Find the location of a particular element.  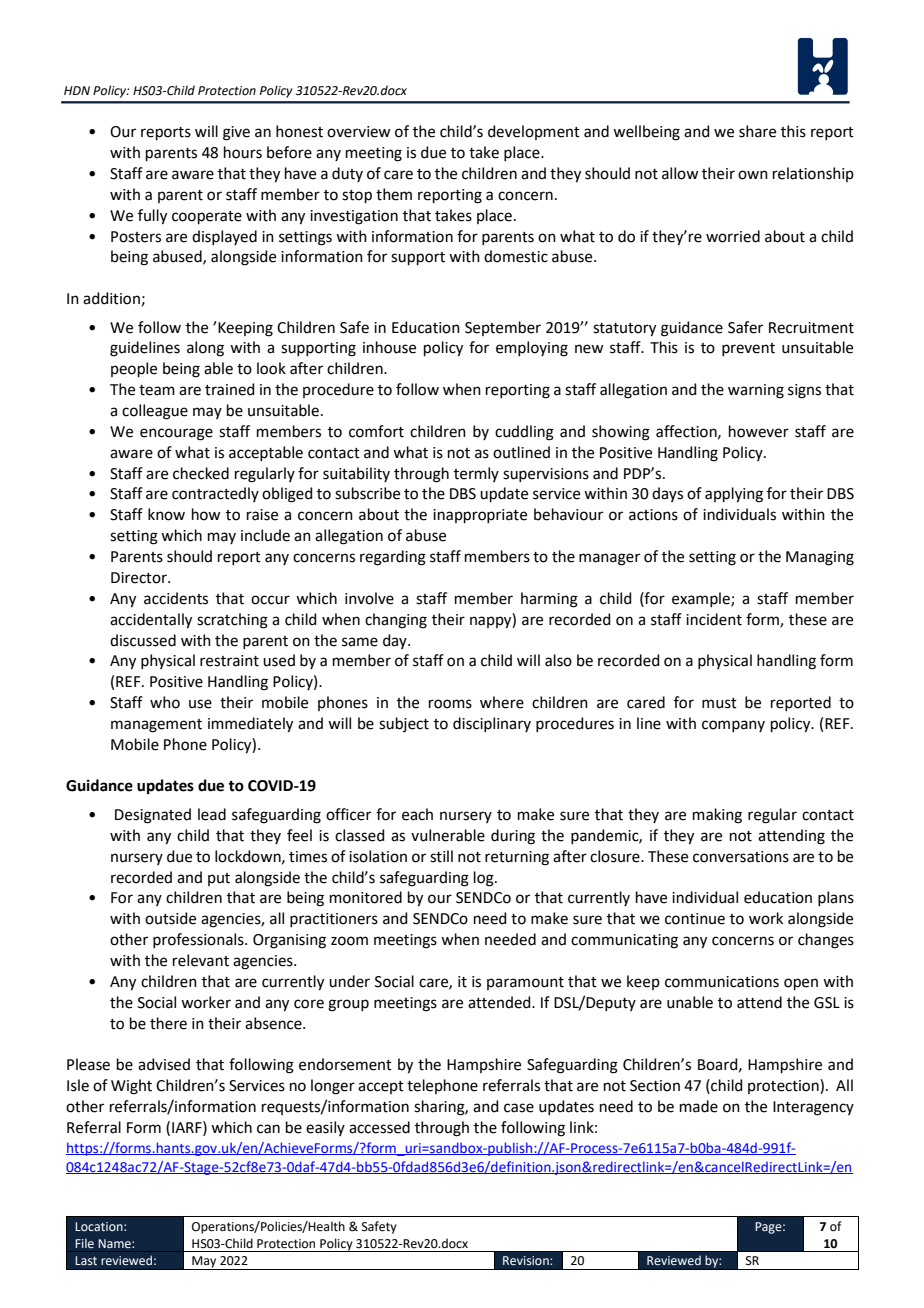

them is located at coordinates (394, 194).
